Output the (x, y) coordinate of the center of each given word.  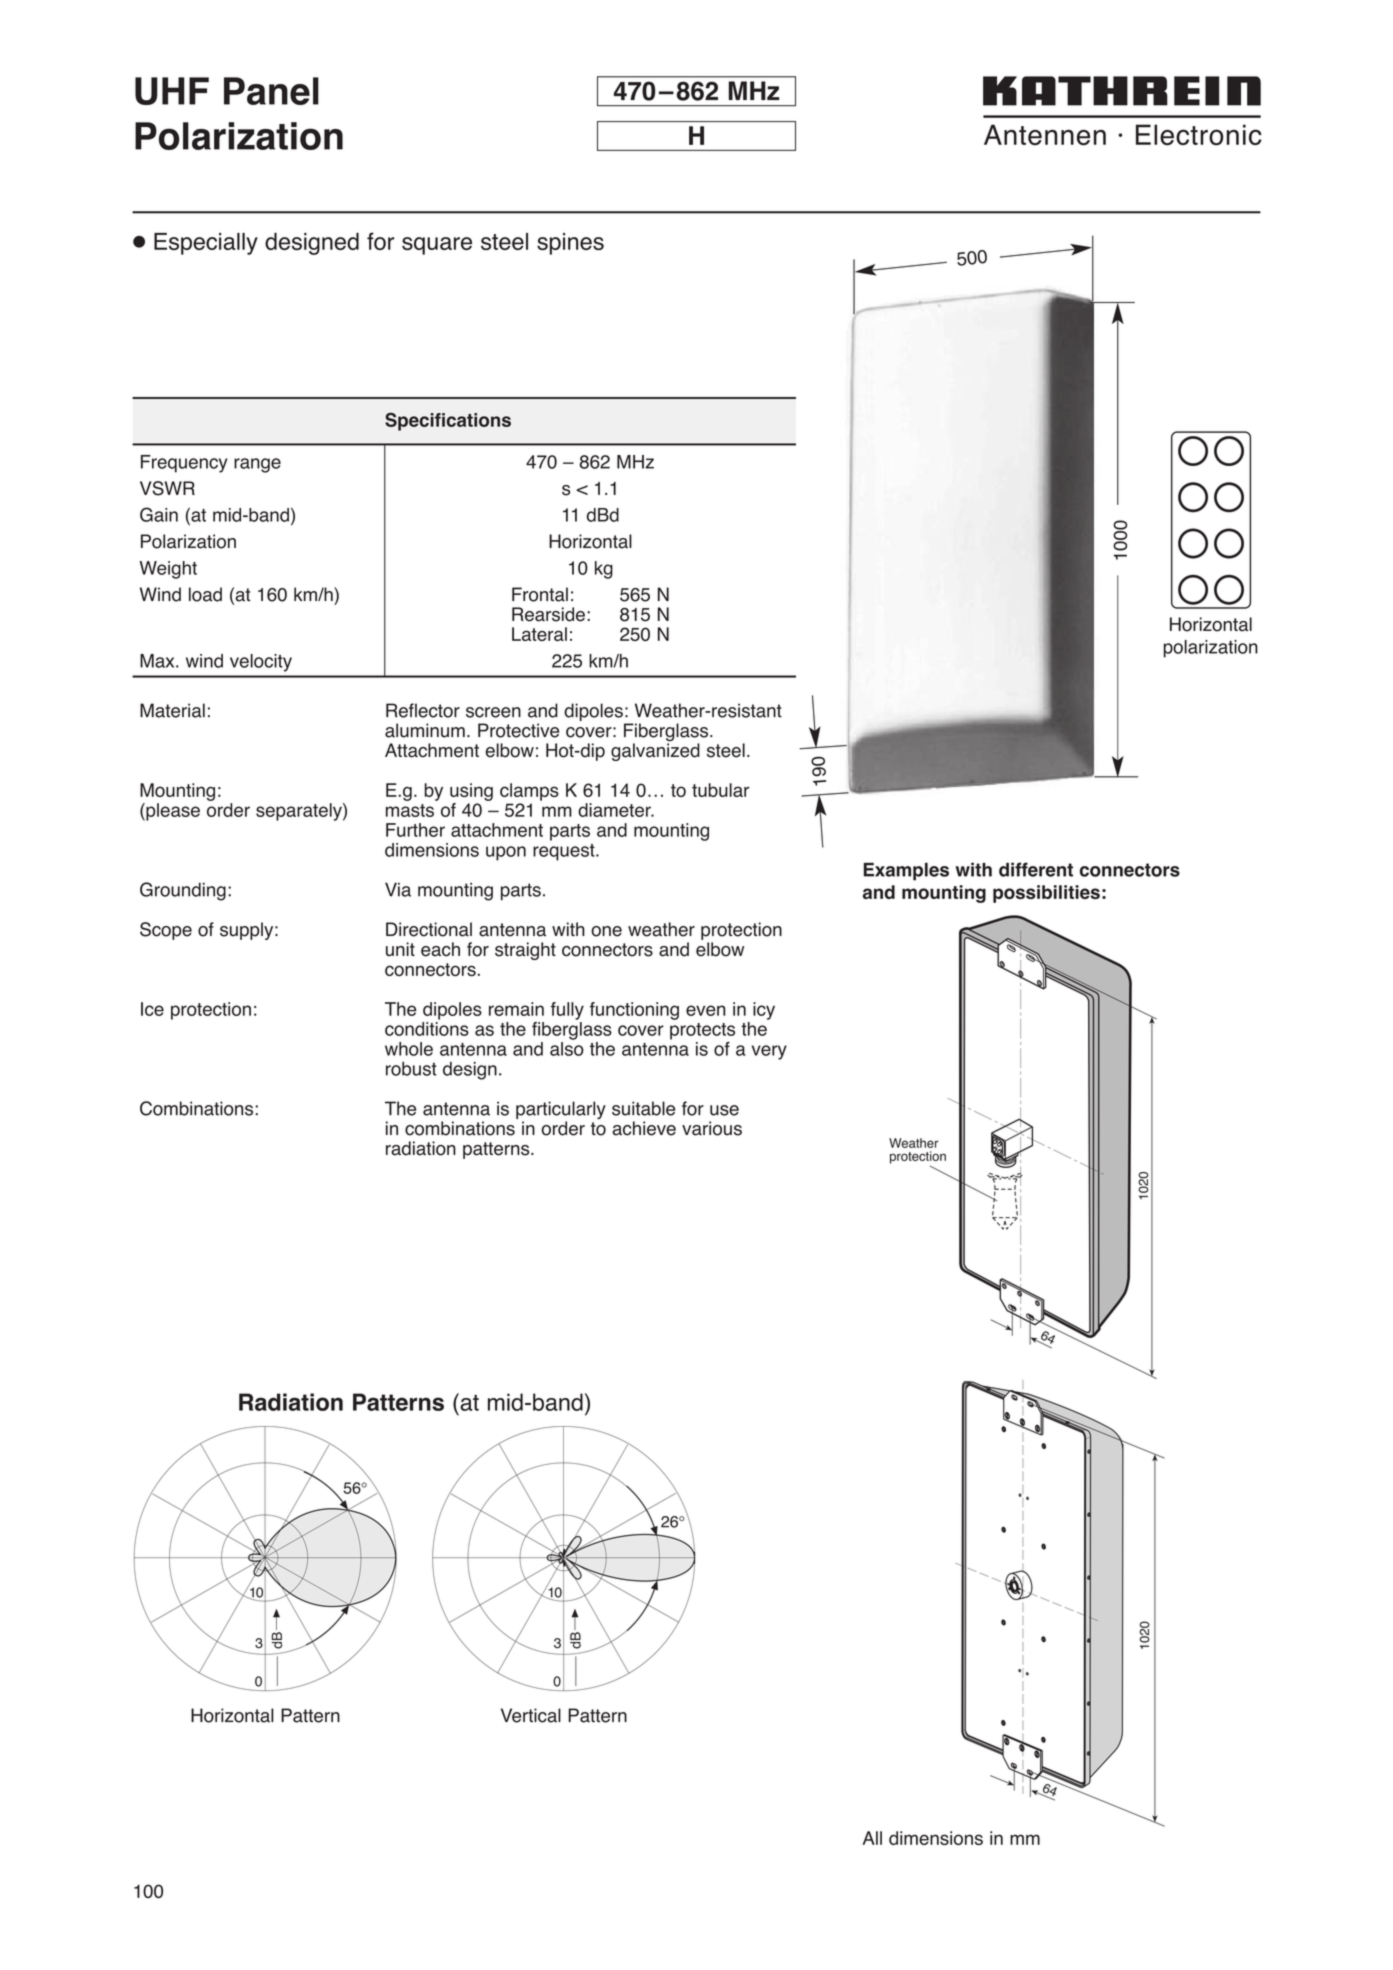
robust (411, 1069)
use (724, 1110)
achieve (644, 1128)
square (437, 246)
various (712, 1128)
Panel (271, 91)
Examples (906, 872)
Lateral (539, 634)
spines (570, 244)
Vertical (531, 1715)
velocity (261, 663)
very (769, 1052)
